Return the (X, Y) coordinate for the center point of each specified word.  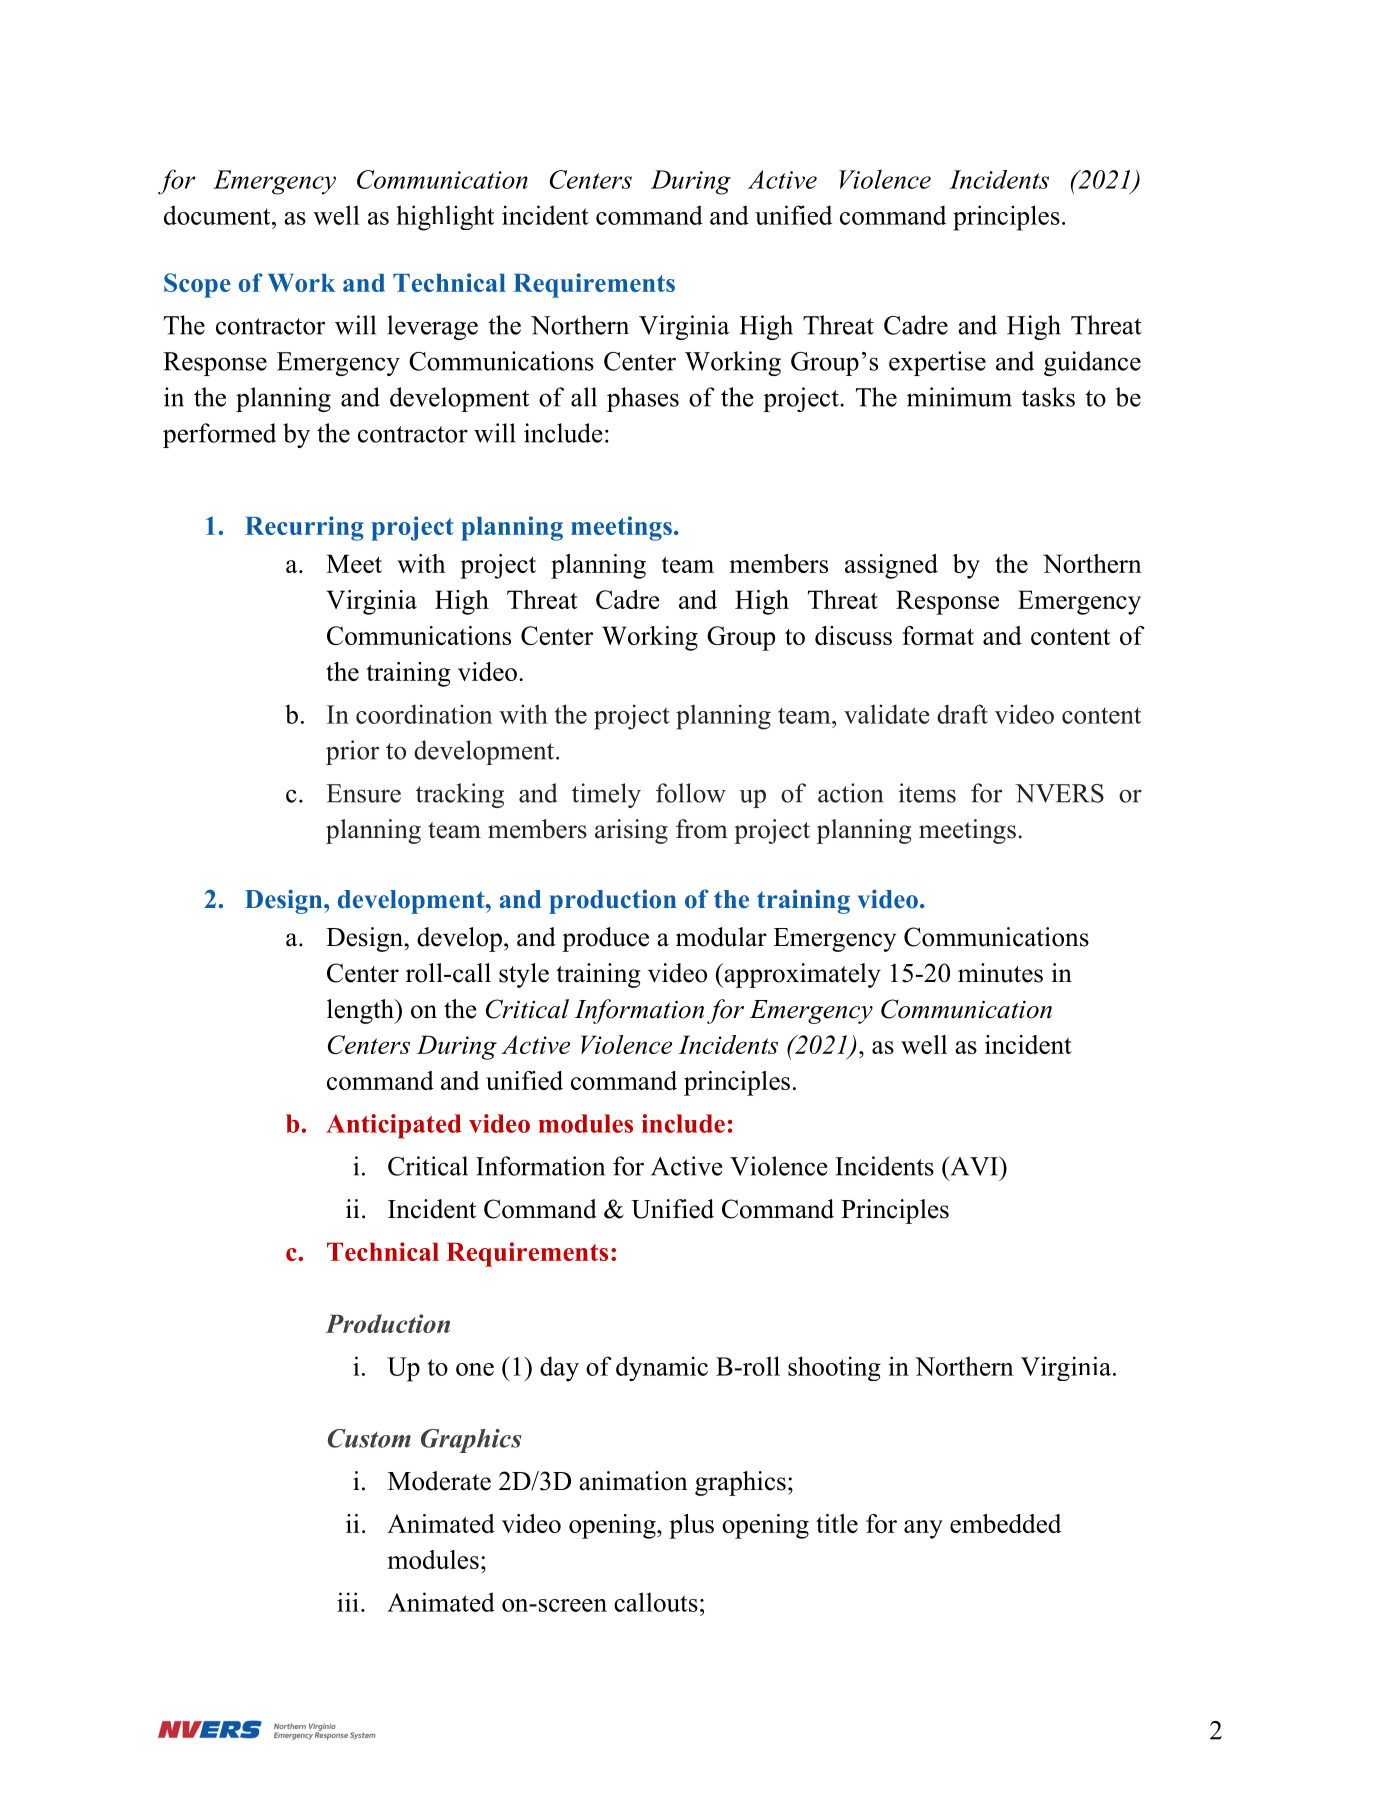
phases (643, 399)
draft (962, 714)
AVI (974, 1166)
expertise (937, 363)
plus (691, 1526)
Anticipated (394, 1126)
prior (352, 752)
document (218, 215)
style (524, 975)
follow (691, 793)
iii (348, 1602)
